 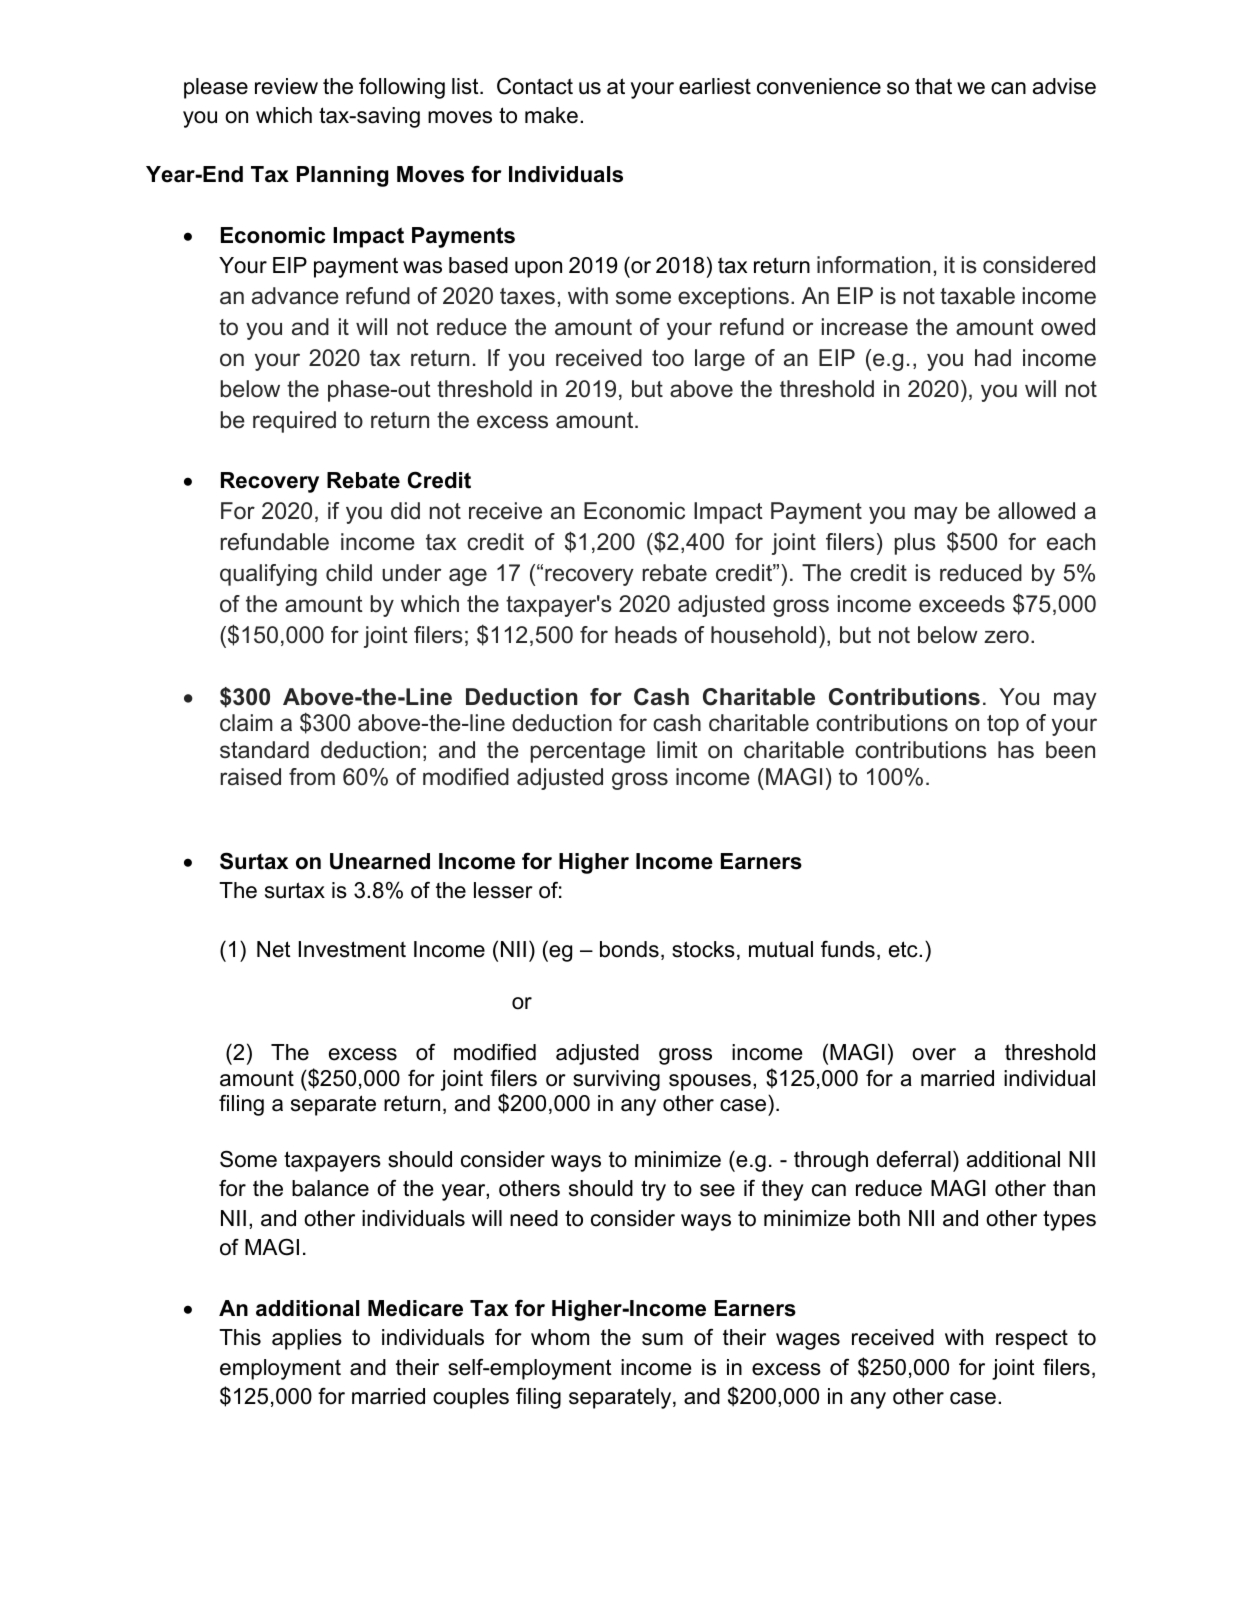 What do you see at coordinates (933, 86) in the screenshot?
I see `that` at bounding box center [933, 86].
